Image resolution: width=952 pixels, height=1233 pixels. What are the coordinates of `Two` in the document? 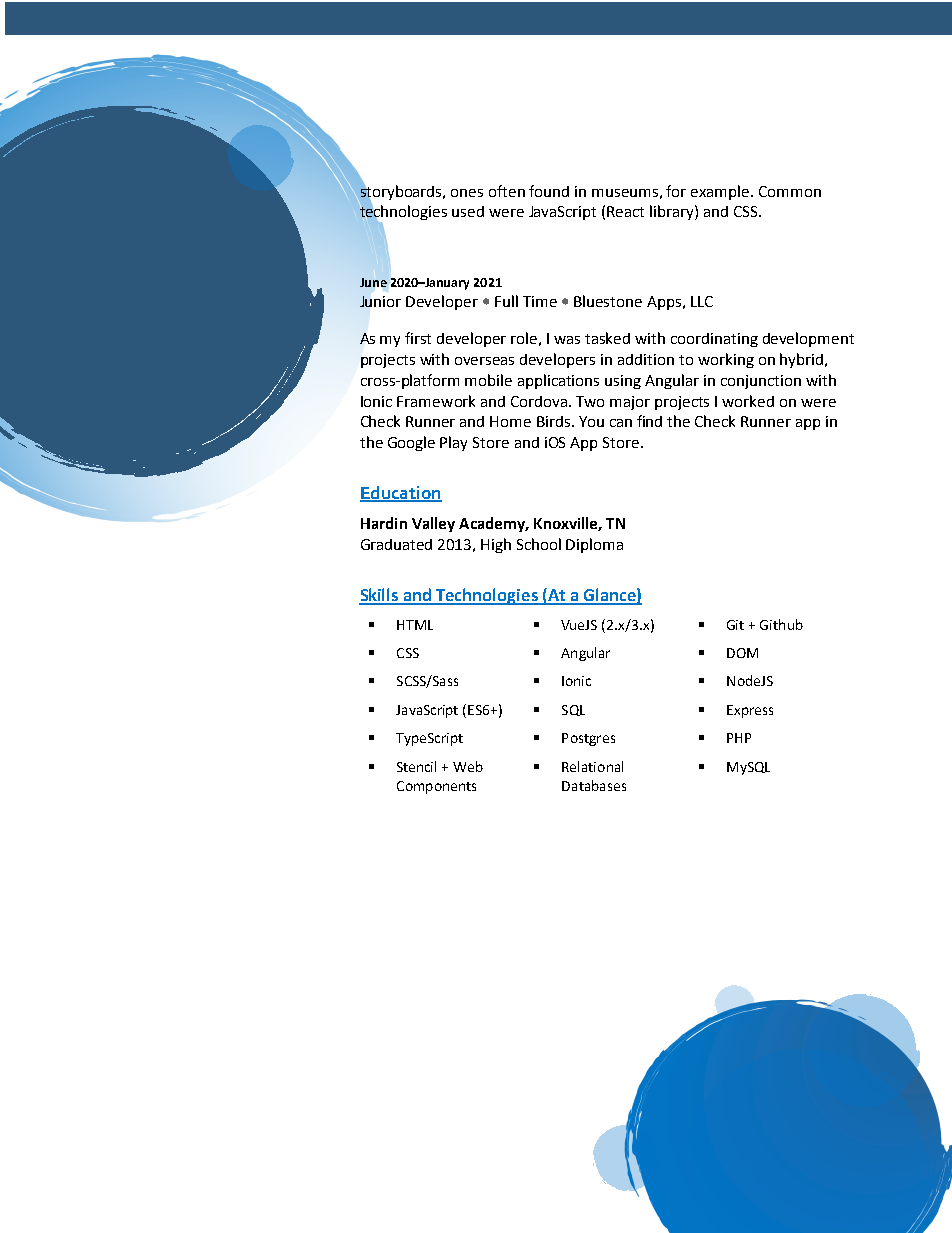 It's located at (590, 401).
